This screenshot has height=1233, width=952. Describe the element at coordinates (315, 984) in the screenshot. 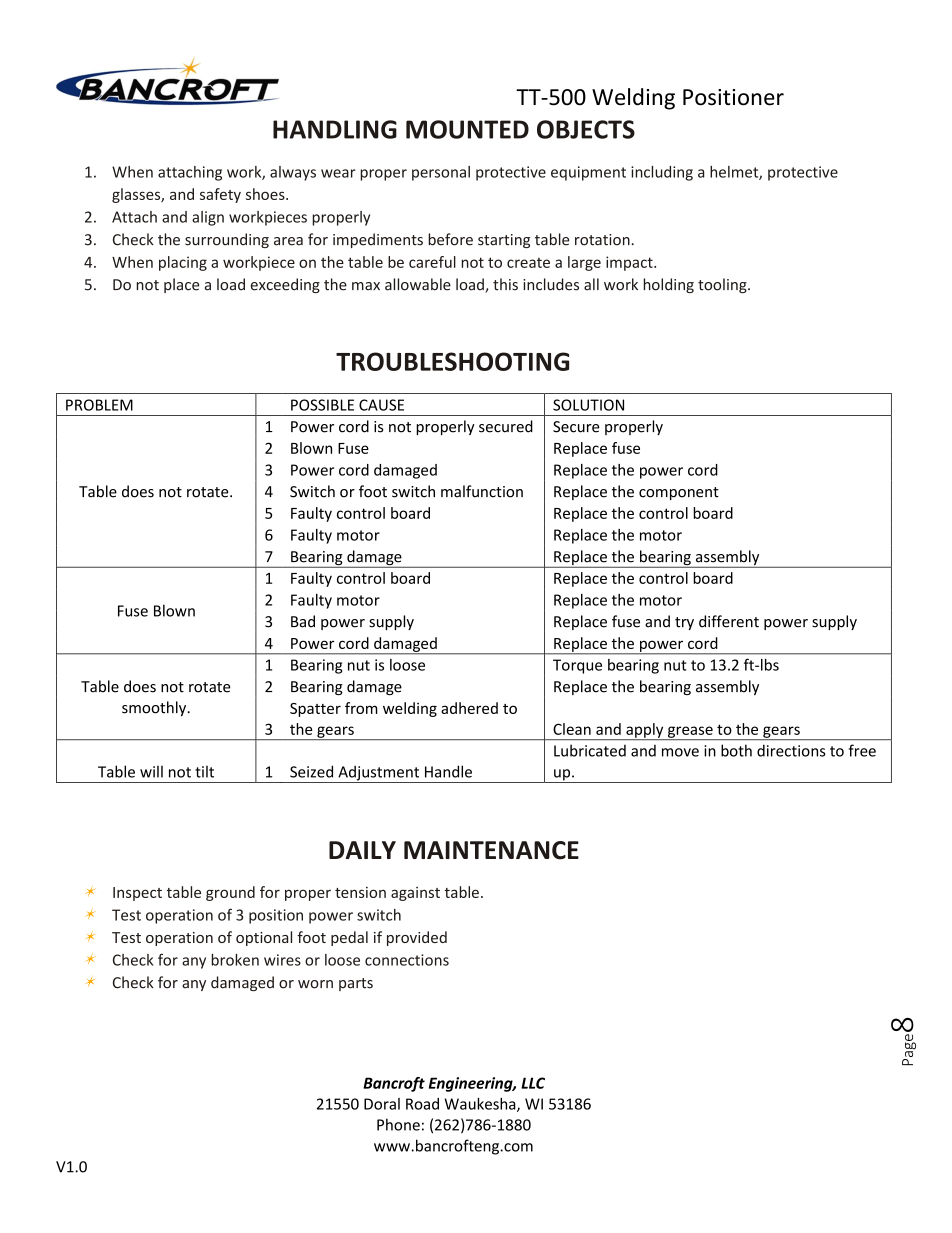

I see `worn` at that location.
